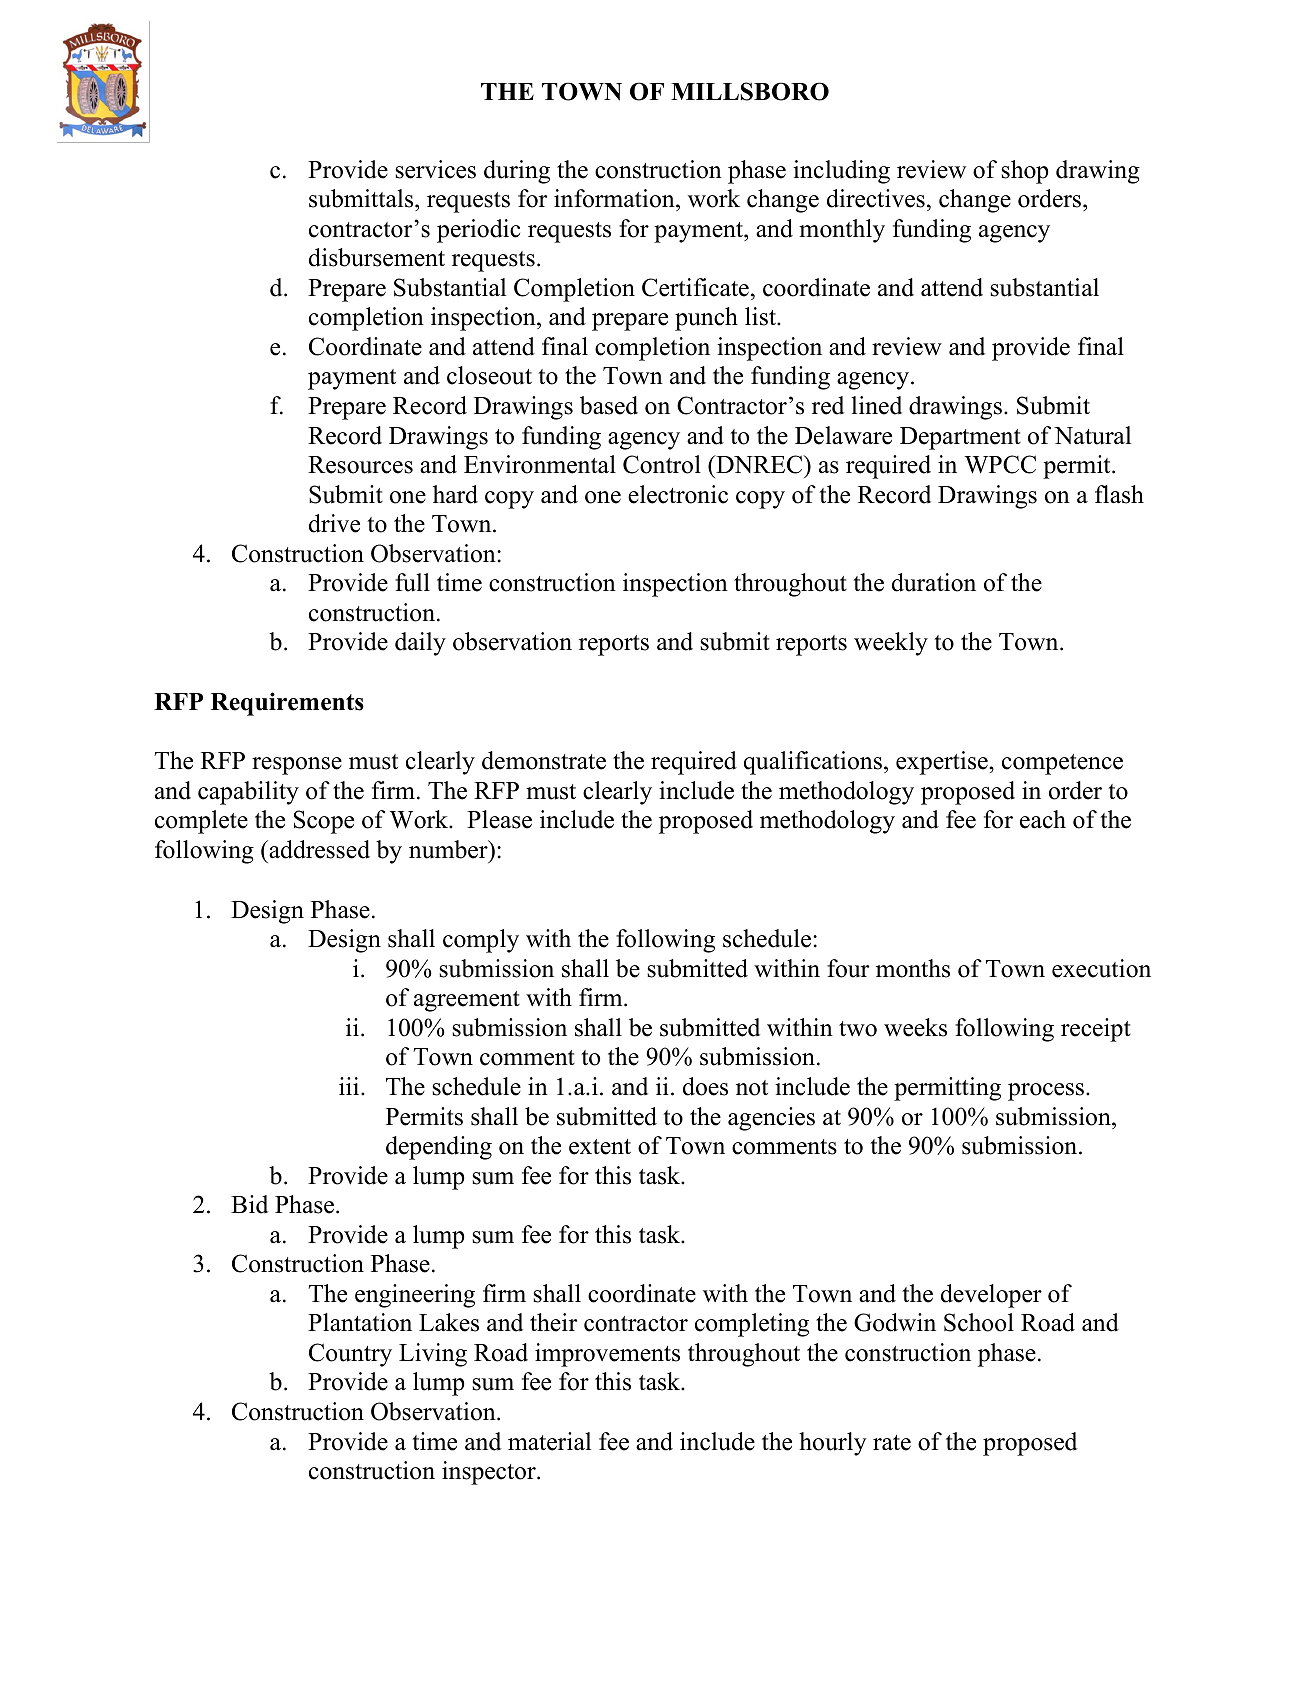 The width and height of the screenshot is (1310, 1696). Describe the element at coordinates (324, 822) in the screenshot. I see `Scope` at that location.
